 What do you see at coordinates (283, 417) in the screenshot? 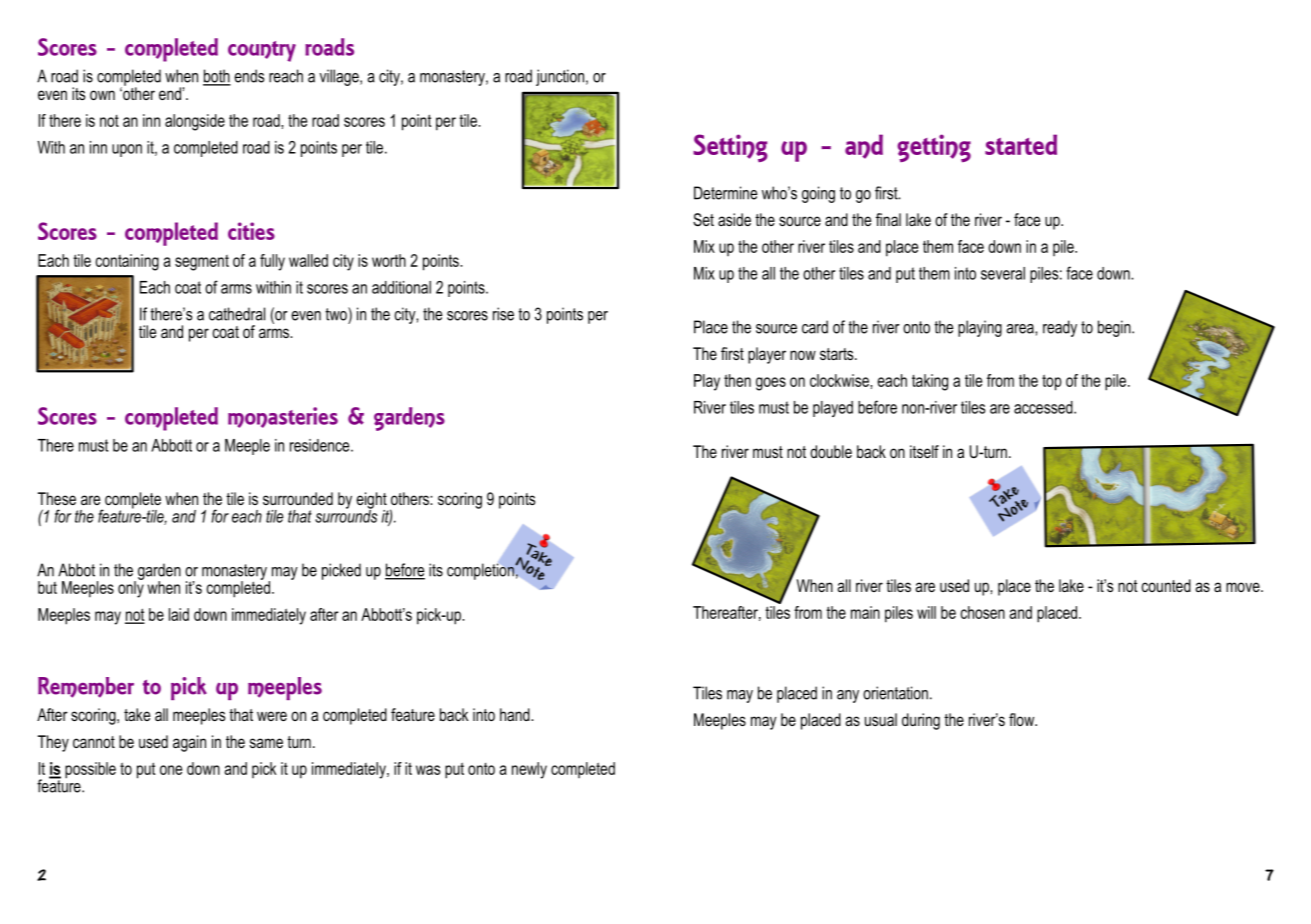
I see `monasteries` at bounding box center [283, 417].
